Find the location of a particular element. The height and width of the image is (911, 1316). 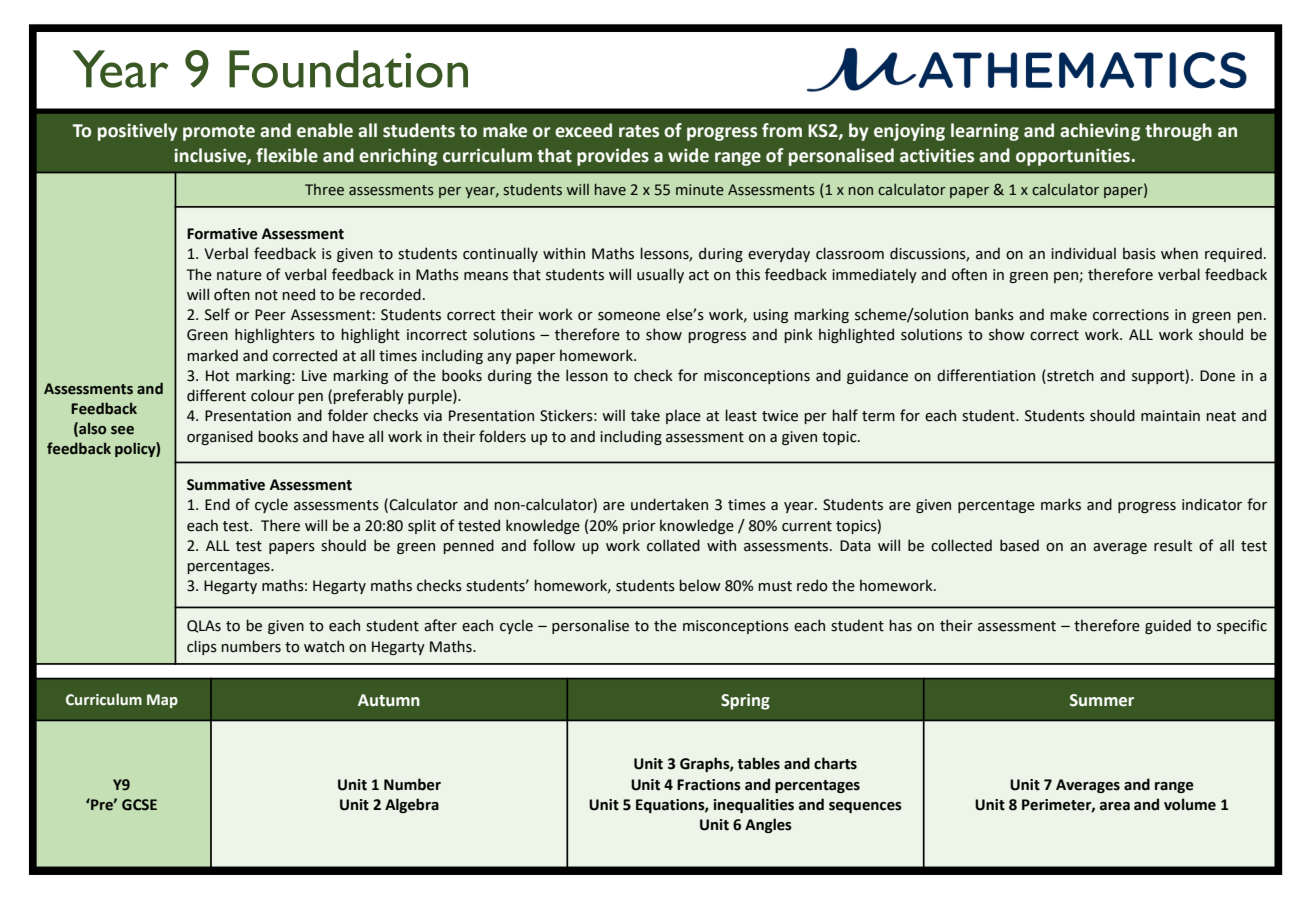

area is located at coordinates (1115, 806).
